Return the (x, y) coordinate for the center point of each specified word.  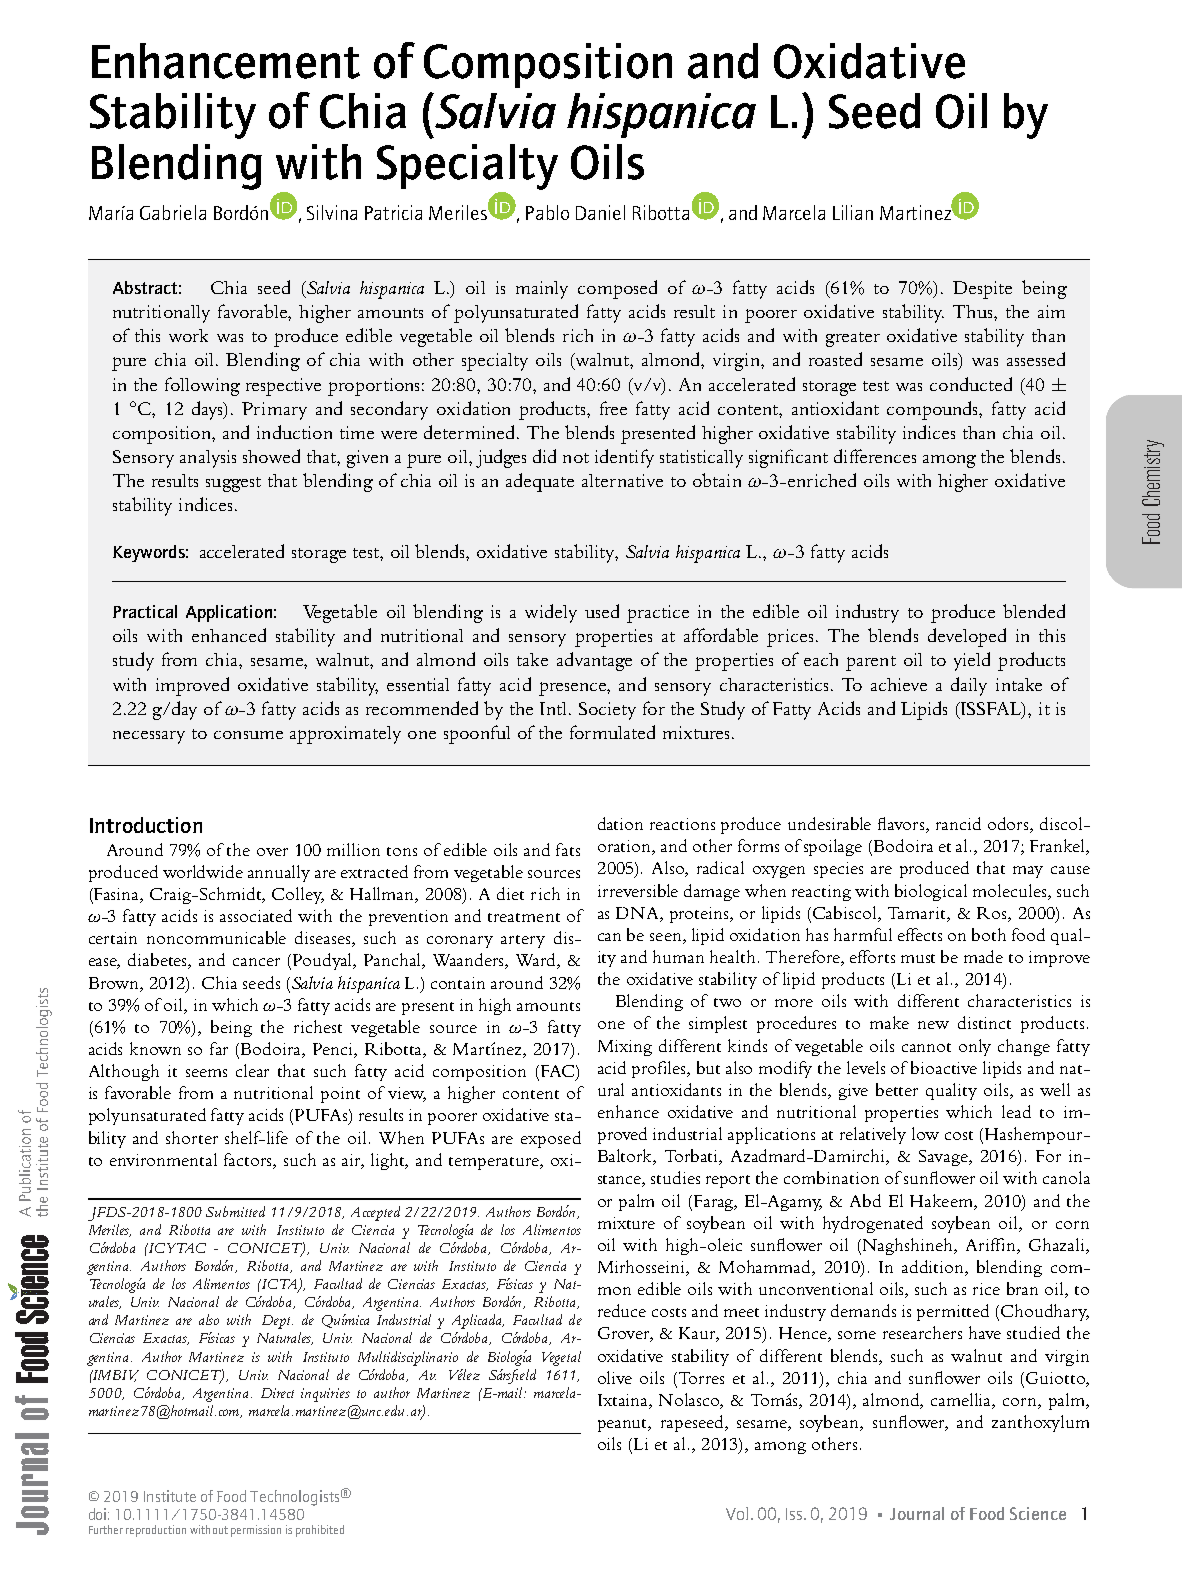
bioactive (944, 1067)
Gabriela (173, 212)
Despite (982, 290)
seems (206, 1073)
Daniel (600, 212)
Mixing (625, 1048)
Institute (170, 1496)
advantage (594, 661)
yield (972, 661)
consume (248, 735)
